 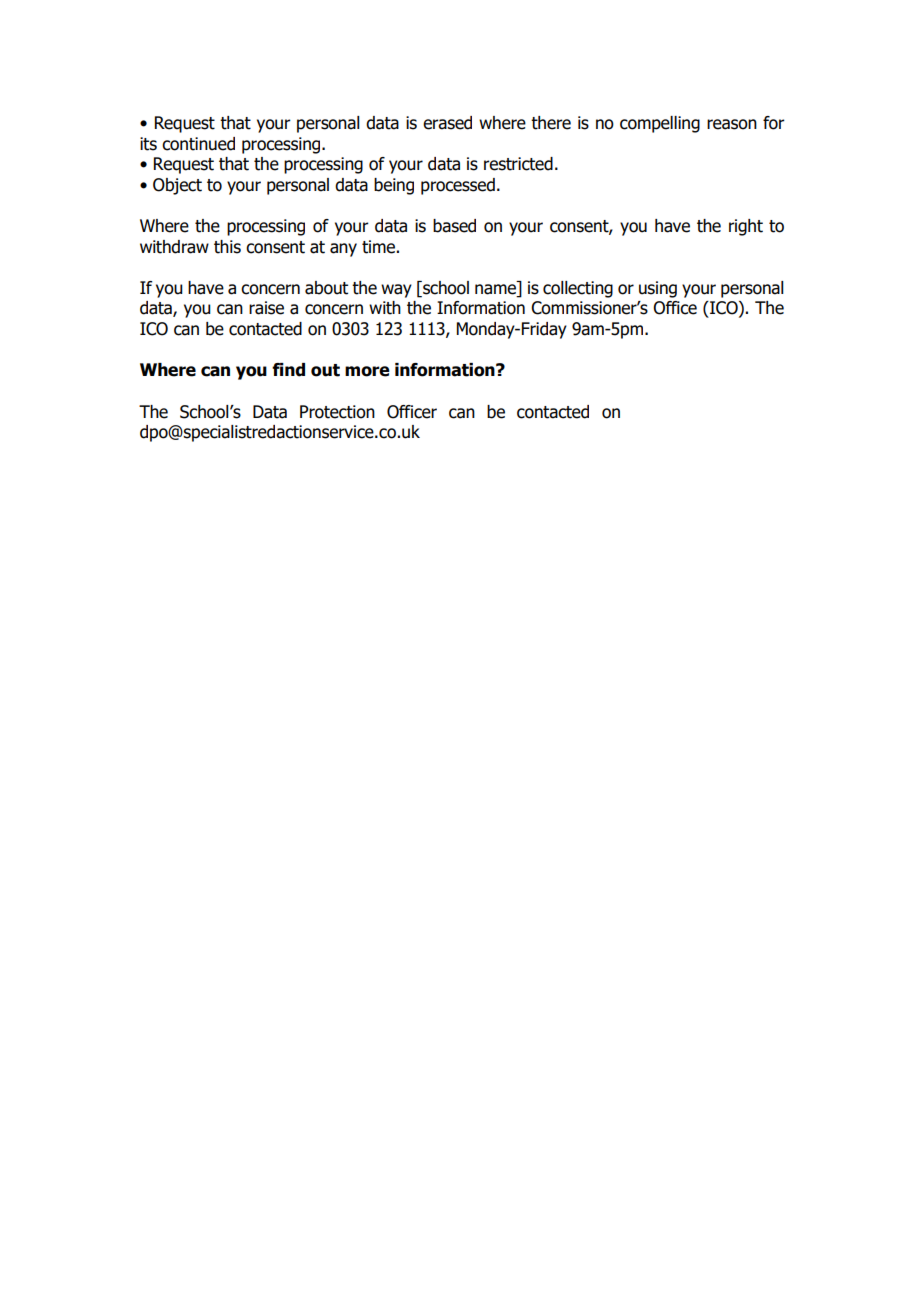 I want to click on more, so click(x=367, y=371).
